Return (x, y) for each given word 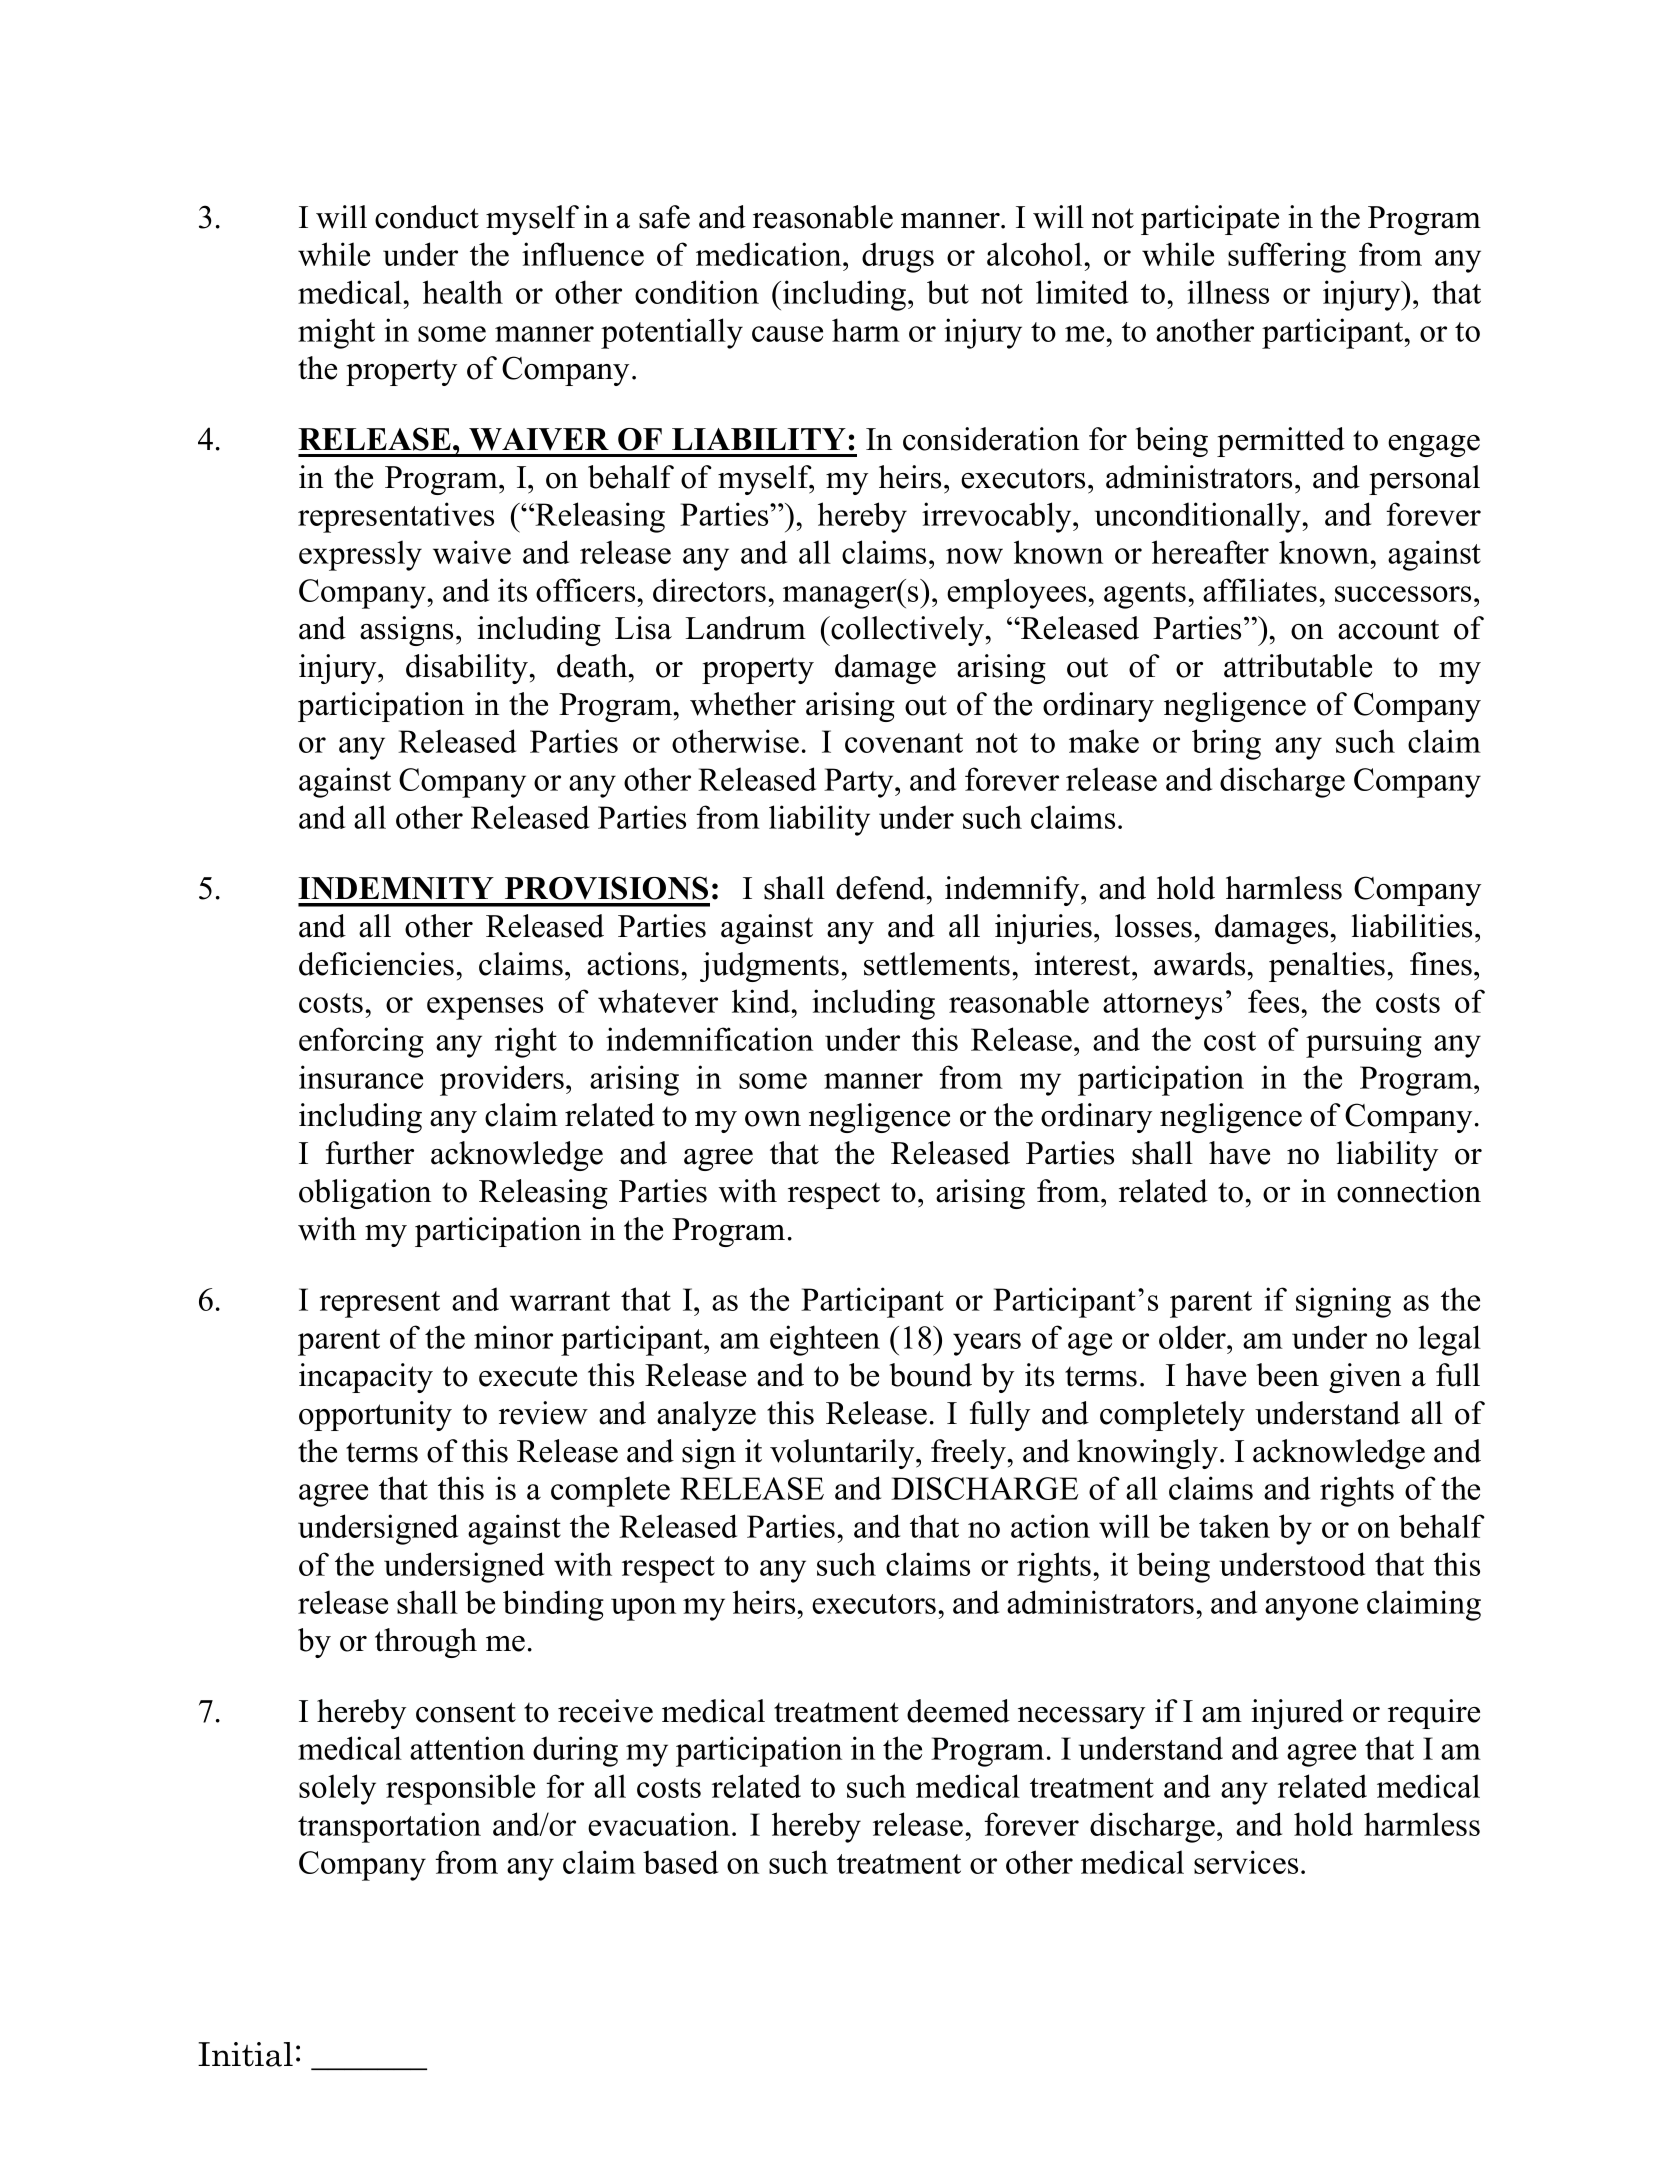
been (1287, 1375)
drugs (898, 257)
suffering (1287, 257)
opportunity (375, 1416)
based (680, 1862)
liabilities (1412, 926)
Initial (245, 2054)
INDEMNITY (396, 888)
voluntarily (843, 1454)
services (1246, 1862)
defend (882, 888)
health (463, 292)
